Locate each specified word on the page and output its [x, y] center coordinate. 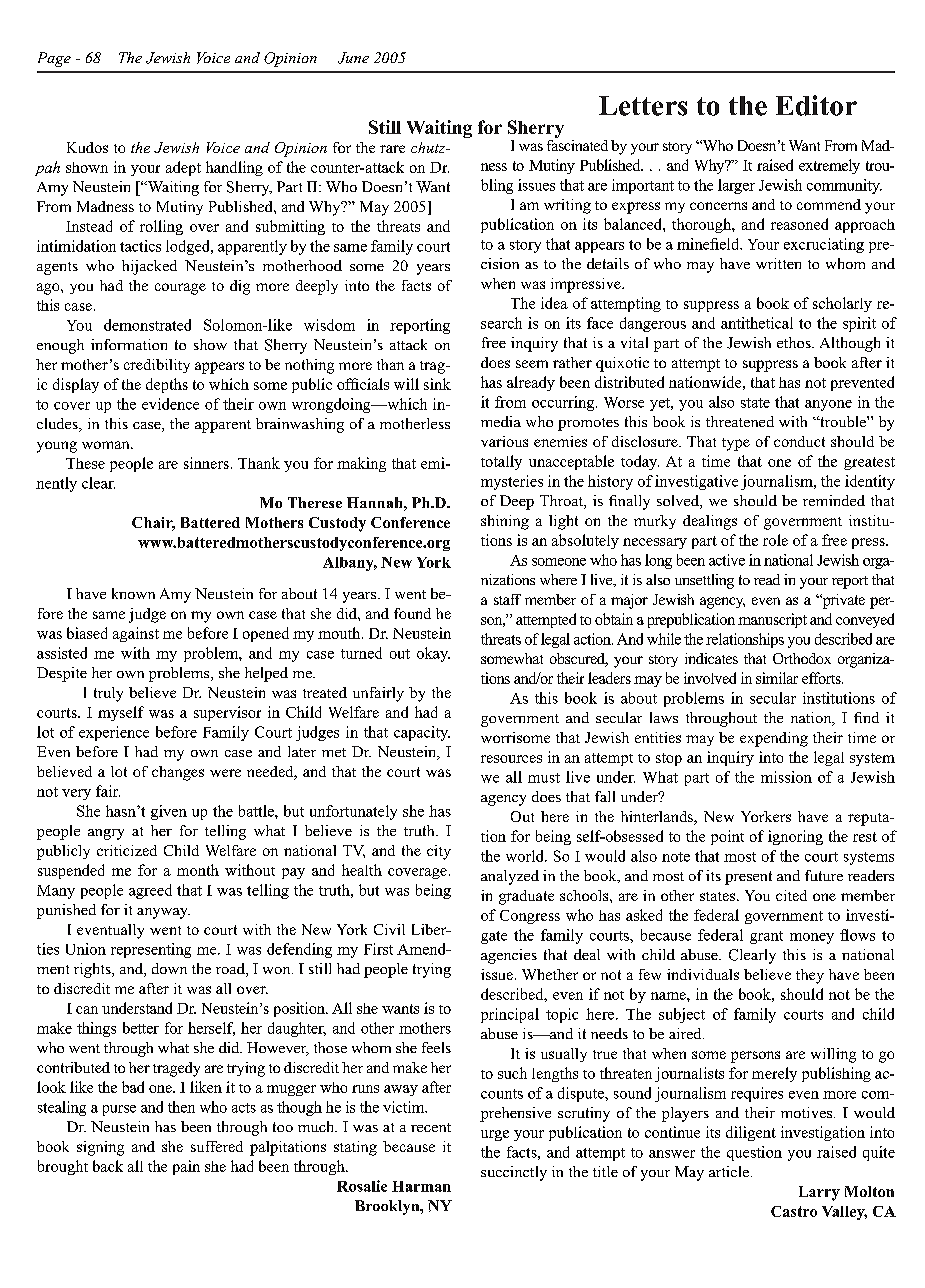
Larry [819, 1193]
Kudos [87, 147]
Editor [816, 105]
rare [392, 149]
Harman [421, 1186]
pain [186, 1167]
